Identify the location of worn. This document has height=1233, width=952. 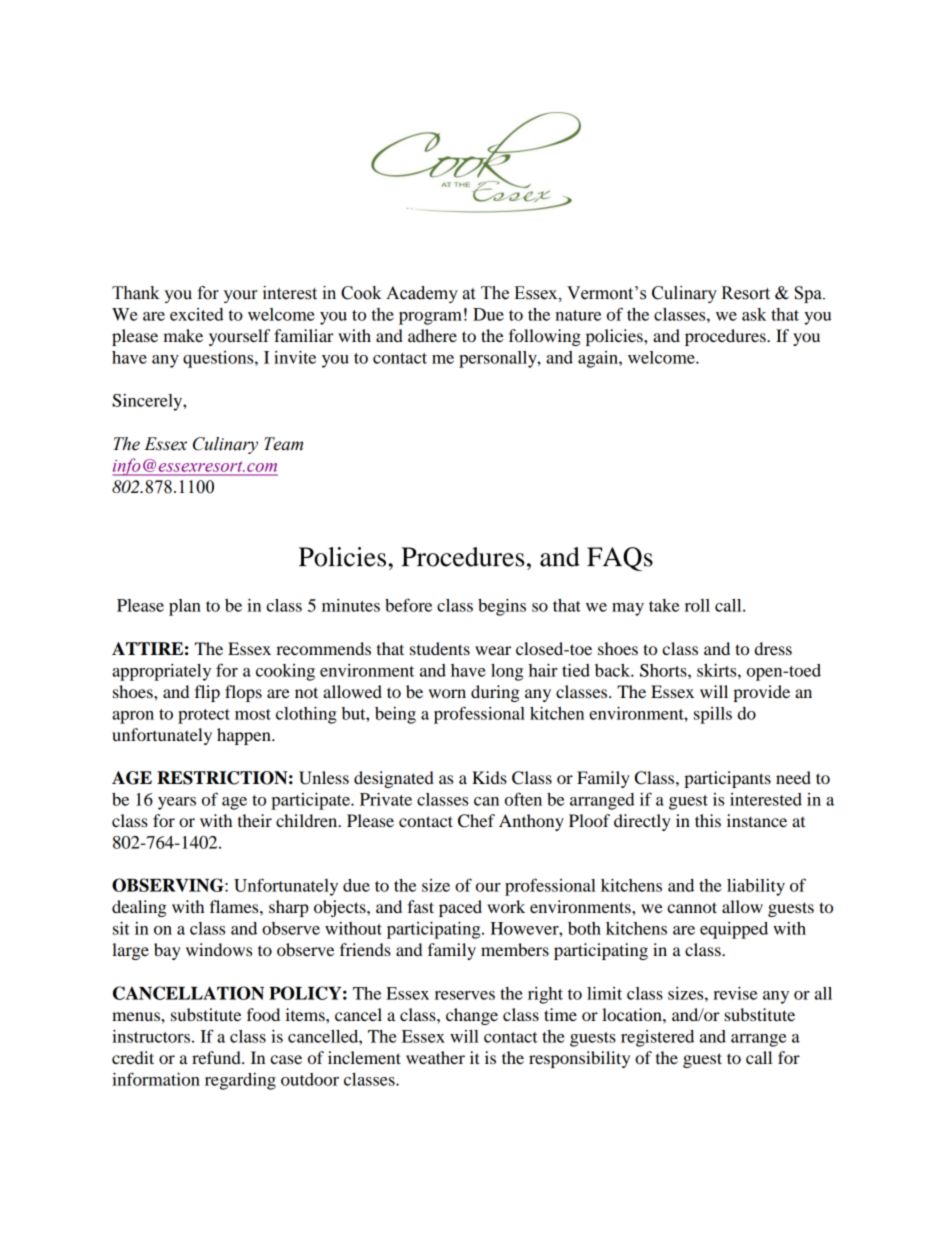
(447, 693).
